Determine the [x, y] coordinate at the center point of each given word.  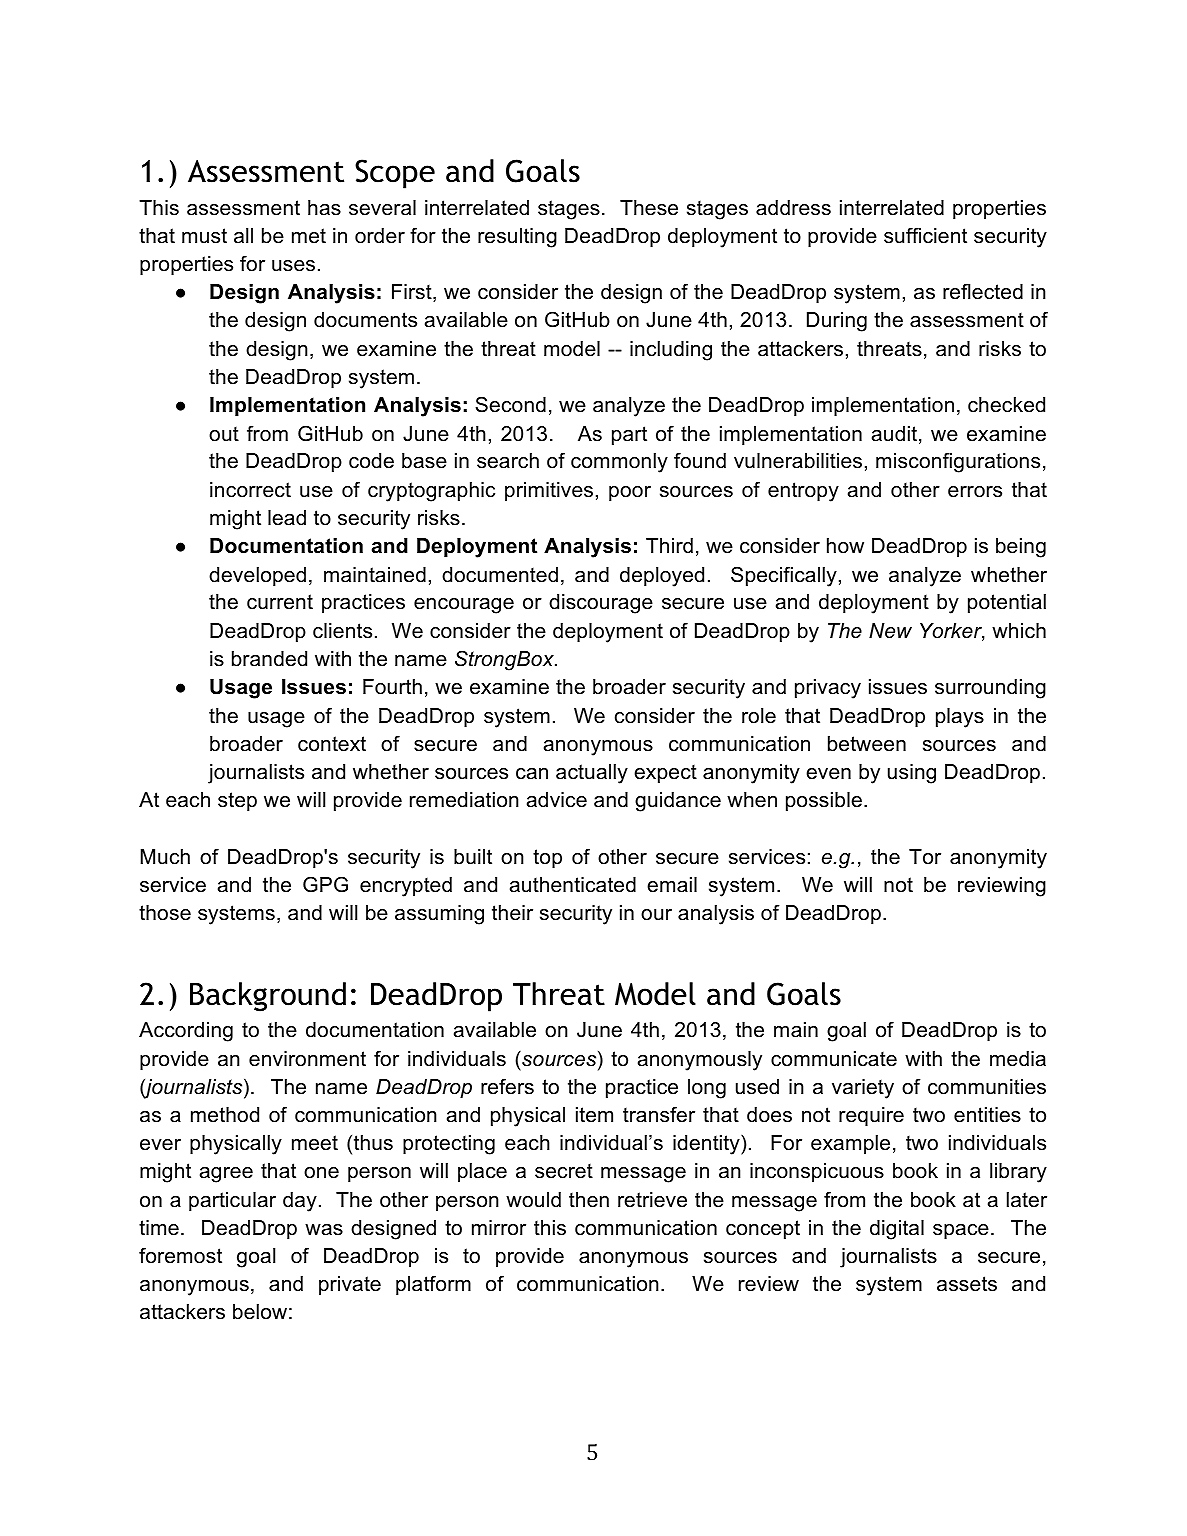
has [324, 208]
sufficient [925, 235]
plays [960, 718]
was [324, 1230]
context [332, 744]
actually [592, 774]
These [649, 208]
